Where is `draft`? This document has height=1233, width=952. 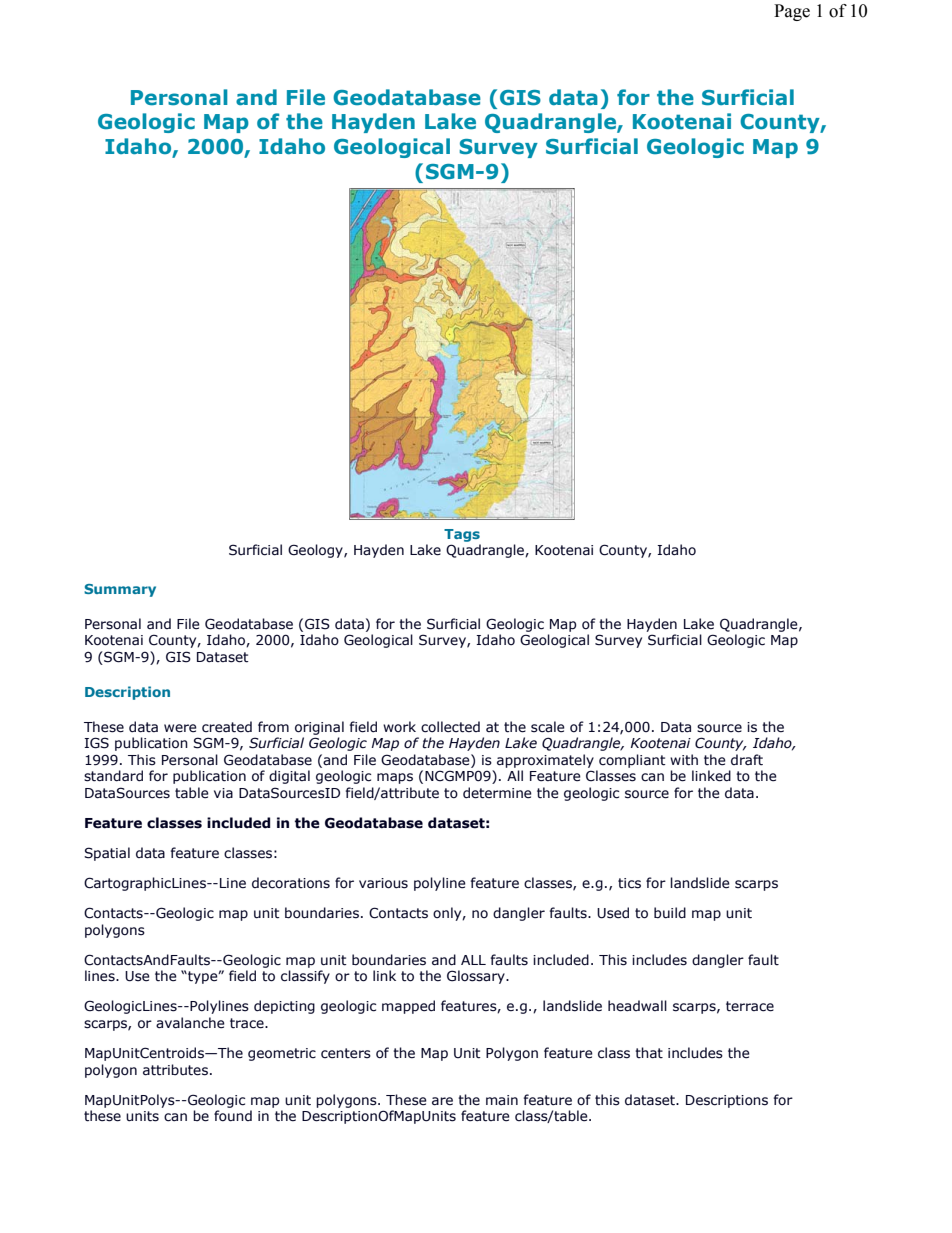 draft is located at coordinates (747, 760).
